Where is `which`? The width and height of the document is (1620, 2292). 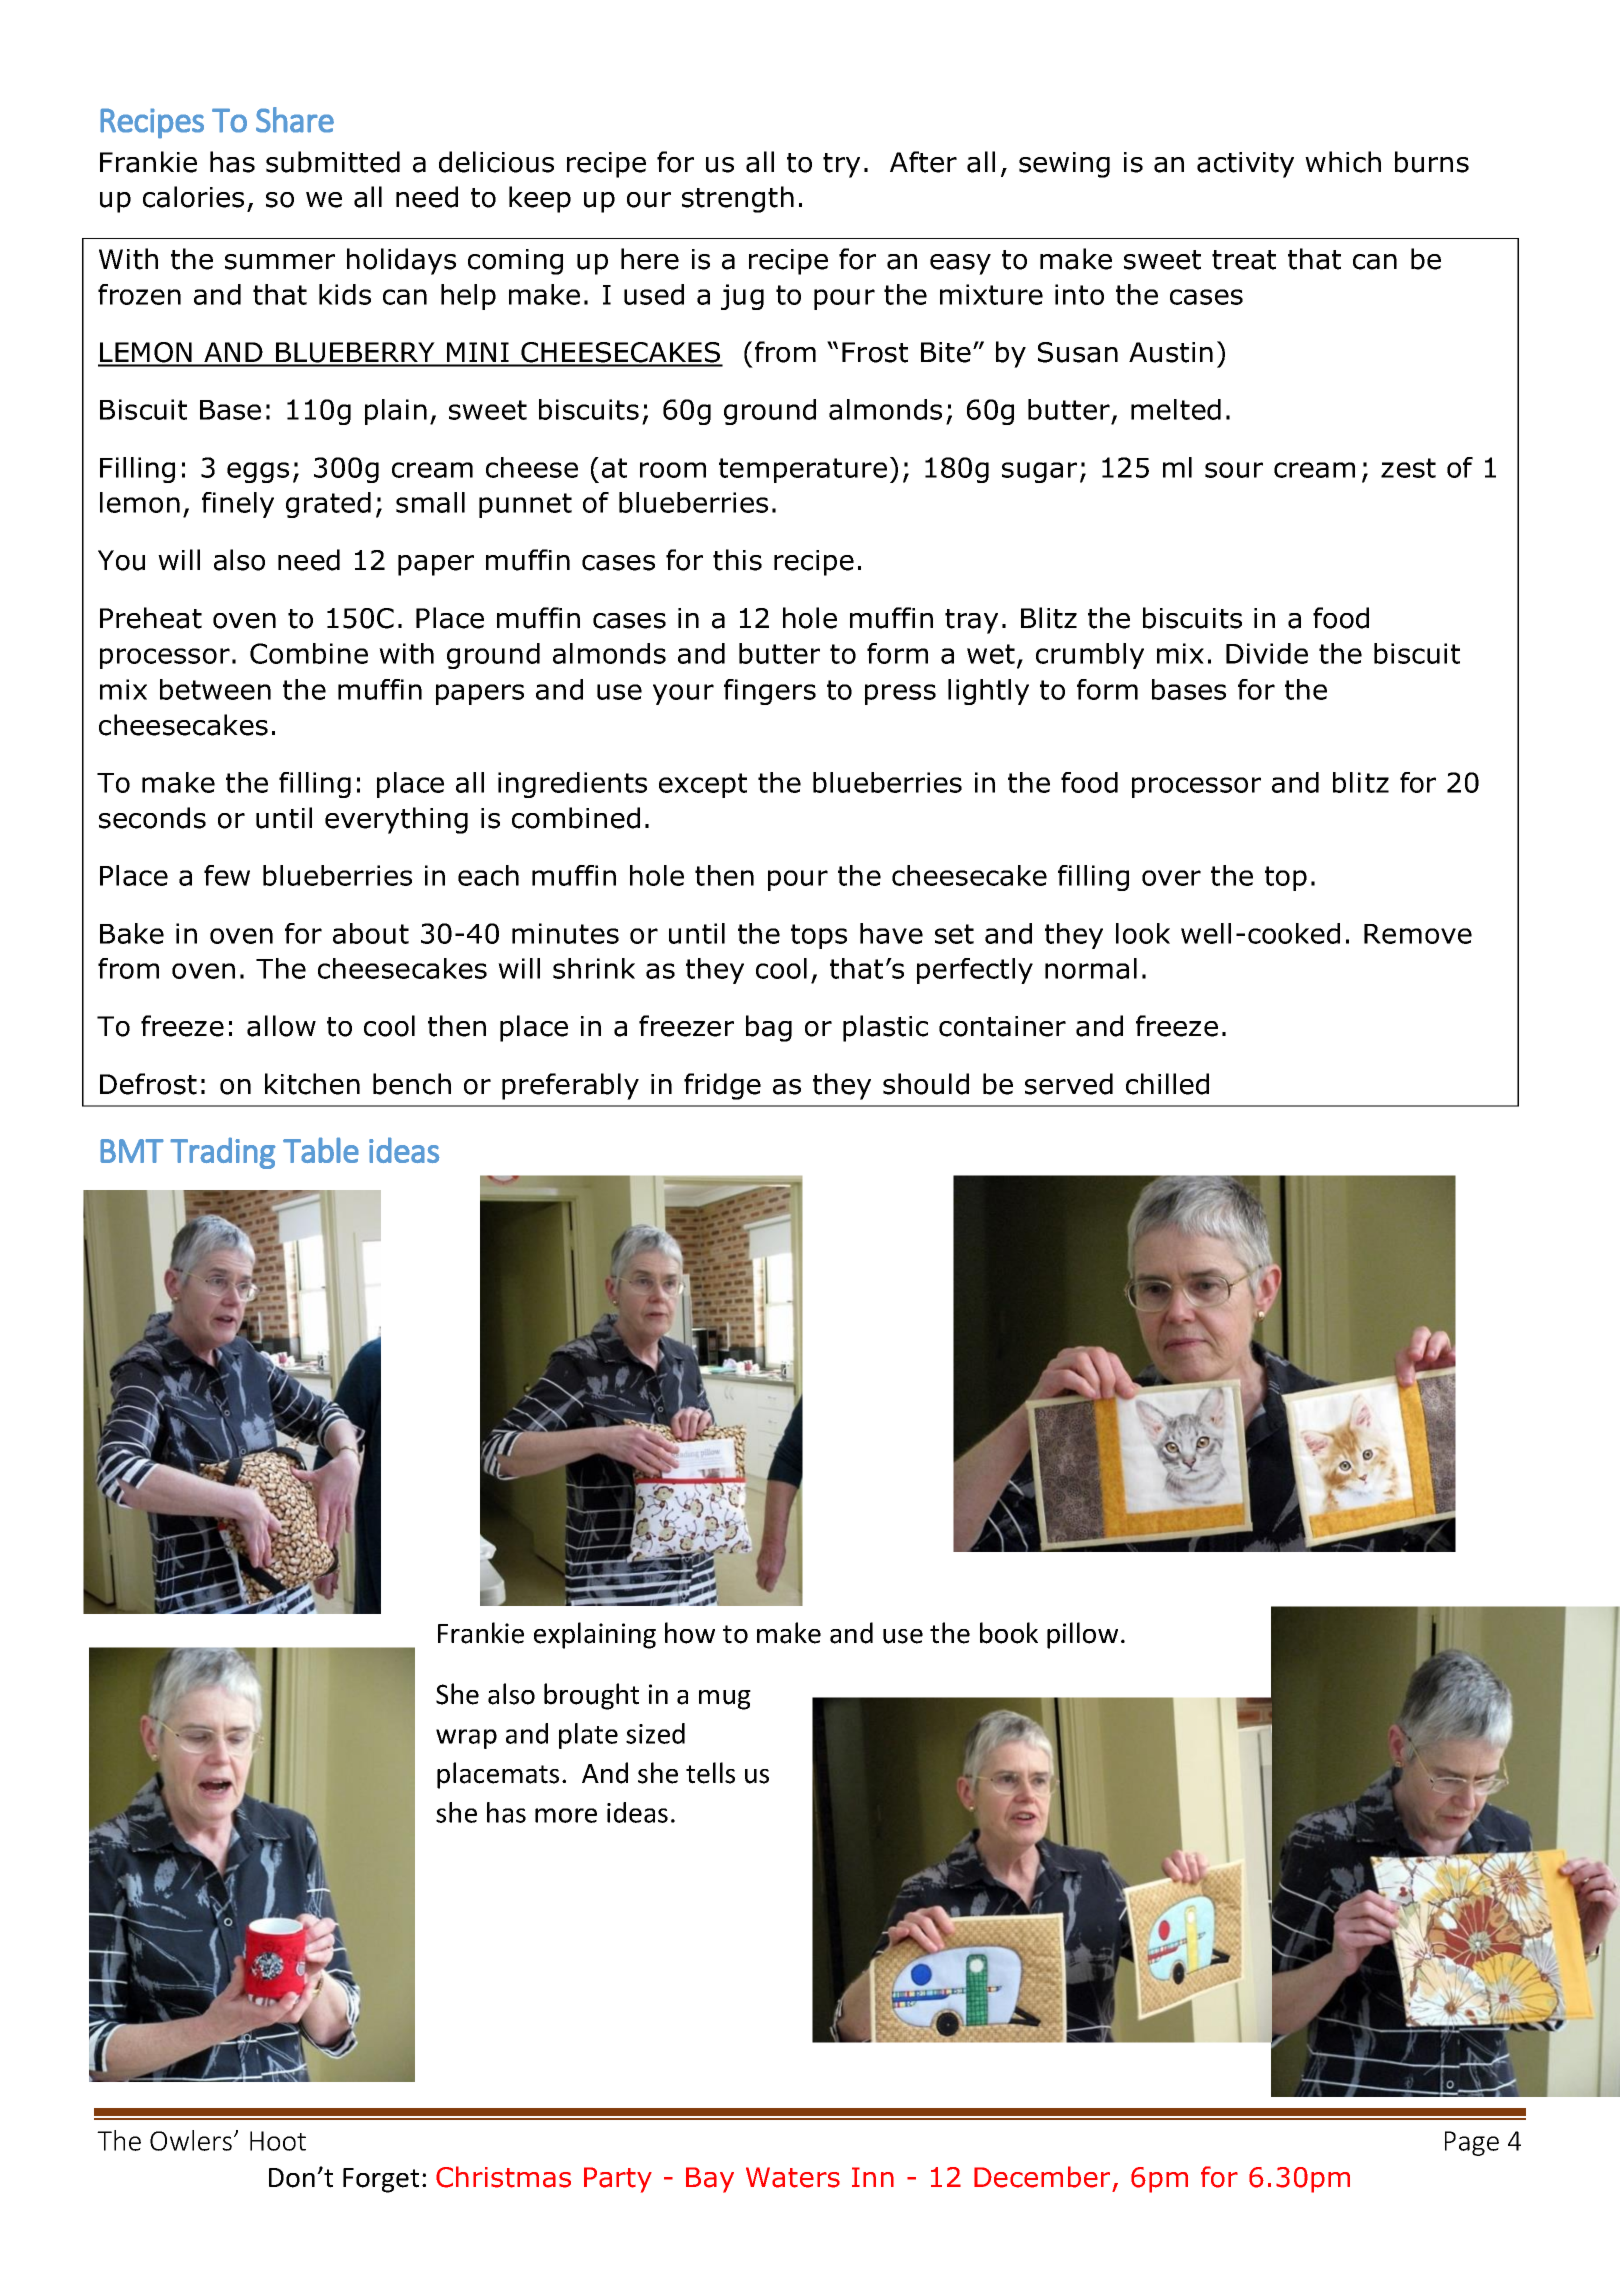 which is located at coordinates (1343, 162).
